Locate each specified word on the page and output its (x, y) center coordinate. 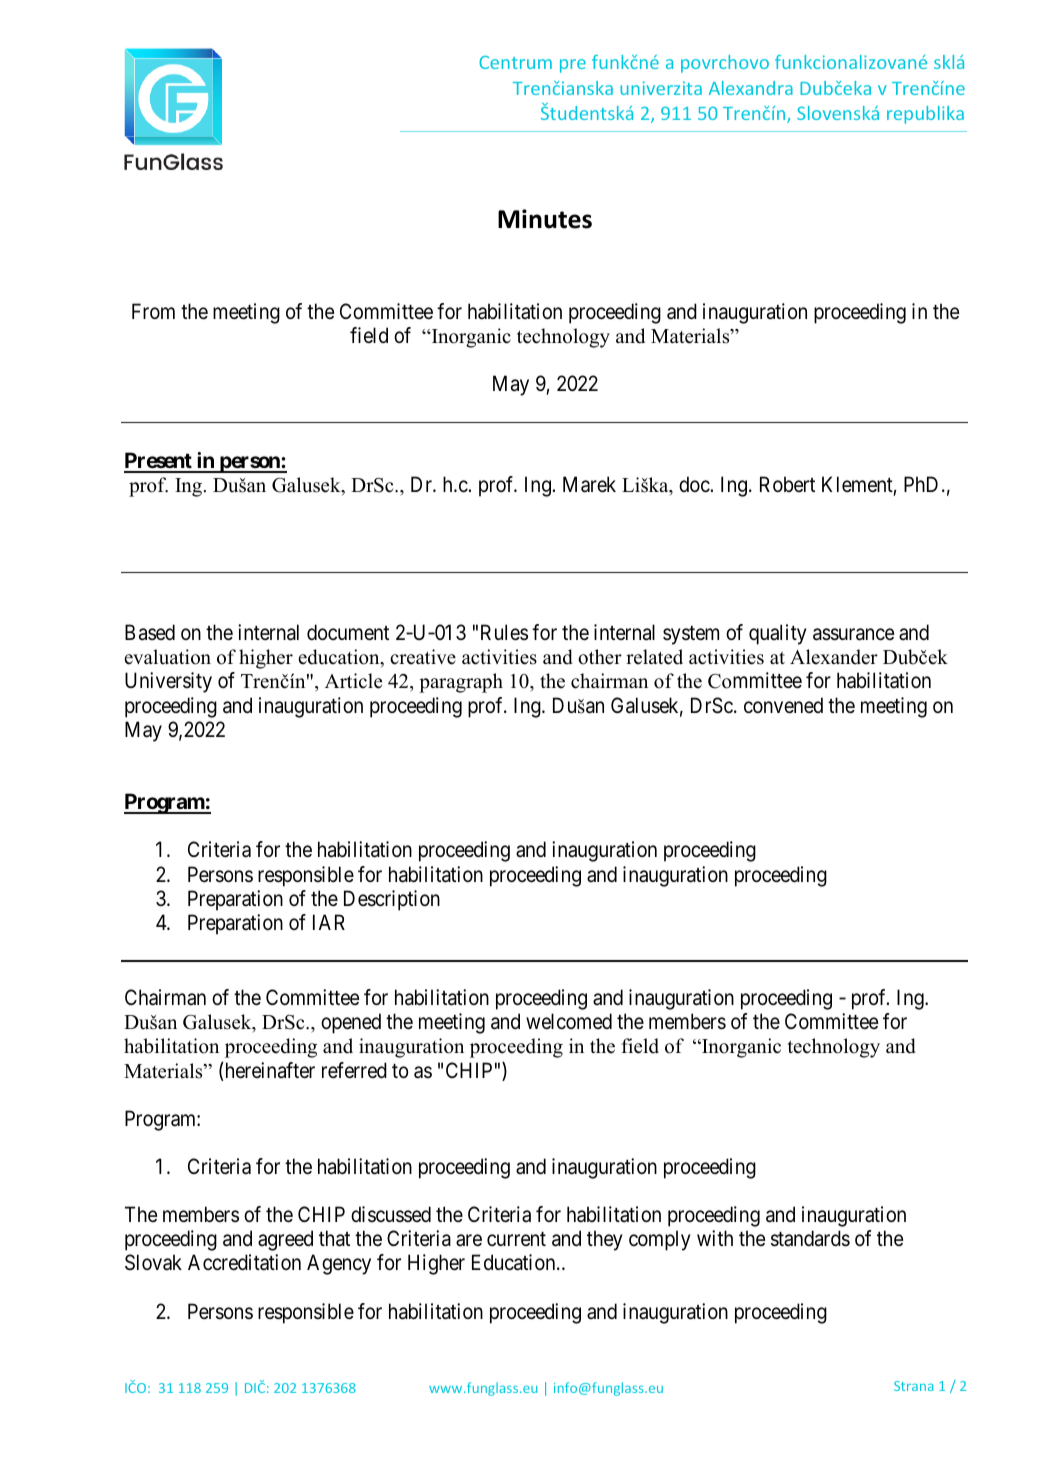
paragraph (461, 683)
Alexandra (751, 88)
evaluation (167, 657)
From (153, 311)
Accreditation (244, 1262)
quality (777, 634)
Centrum (515, 62)
